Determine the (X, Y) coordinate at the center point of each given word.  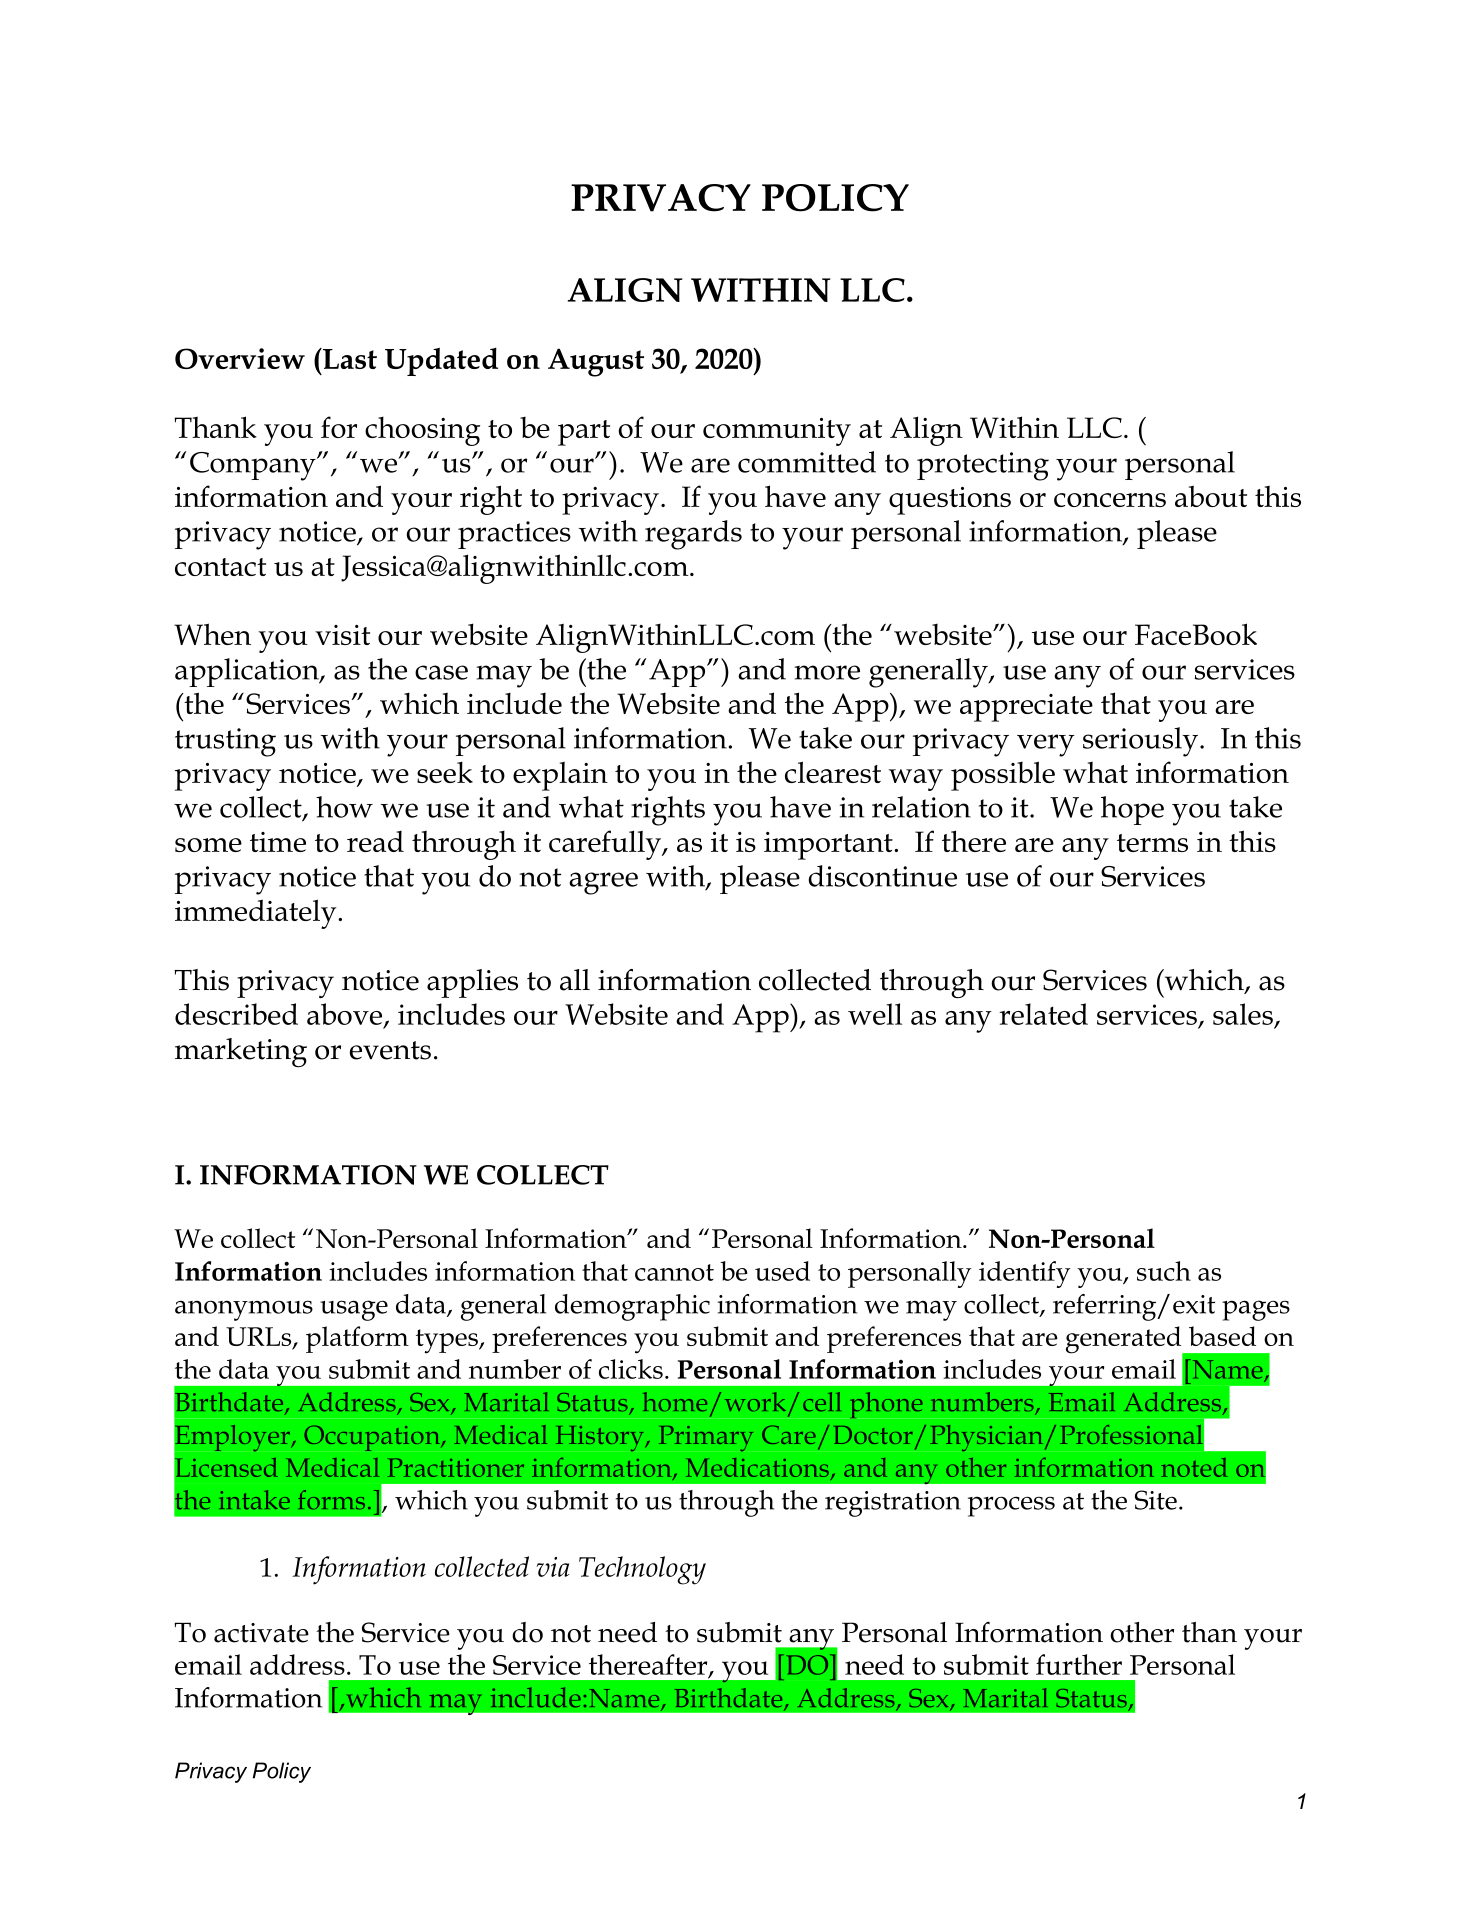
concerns (1110, 500)
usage (354, 1310)
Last (349, 358)
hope (1132, 810)
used (782, 1271)
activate (261, 1633)
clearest (833, 772)
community (777, 432)
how (344, 807)
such (1164, 1271)
